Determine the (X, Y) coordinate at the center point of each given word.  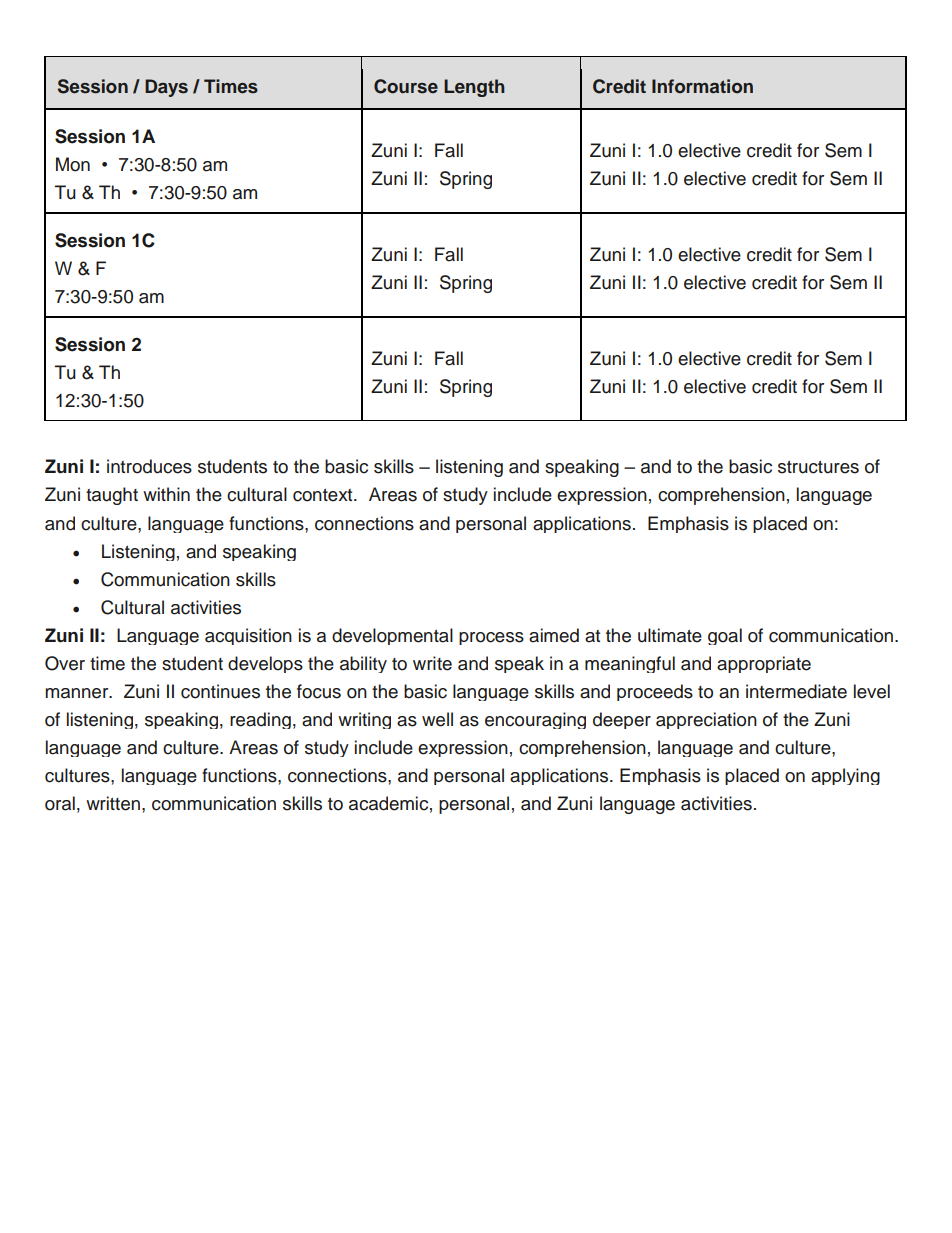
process (491, 638)
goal (725, 636)
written (113, 803)
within (166, 494)
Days (166, 88)
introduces (149, 466)
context (324, 495)
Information (702, 86)
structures (818, 467)
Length (474, 88)
